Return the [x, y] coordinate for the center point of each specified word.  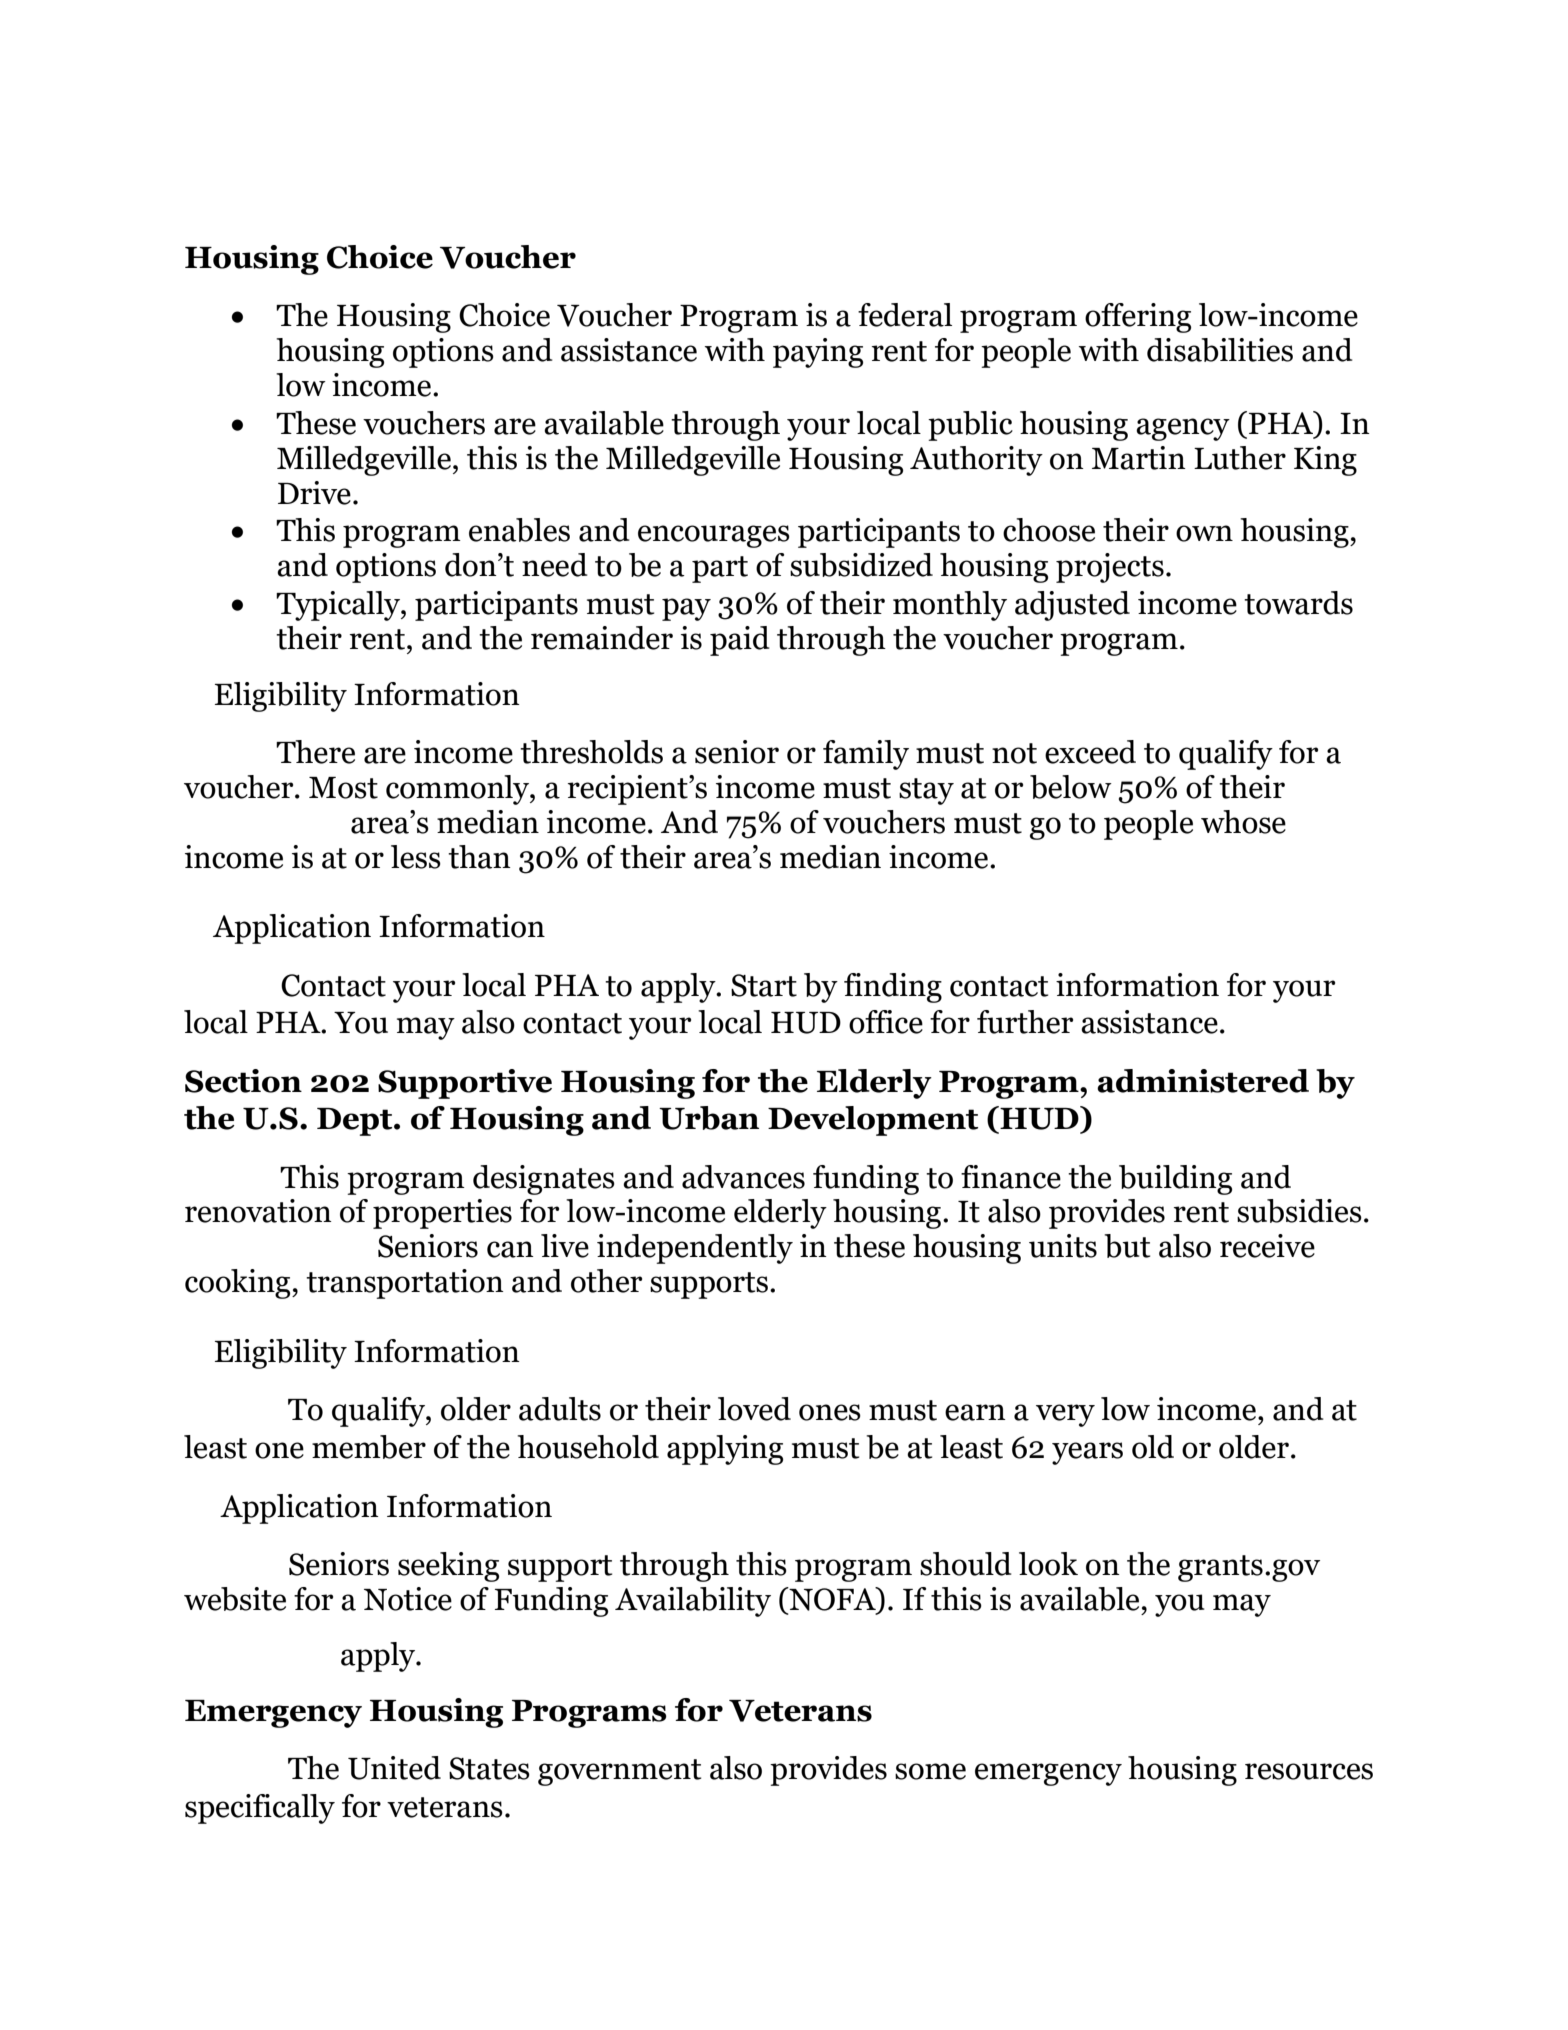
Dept [356, 1122]
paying [818, 353]
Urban [709, 1118]
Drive [314, 493]
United [394, 1768]
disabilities [1220, 350]
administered [1203, 1081]
